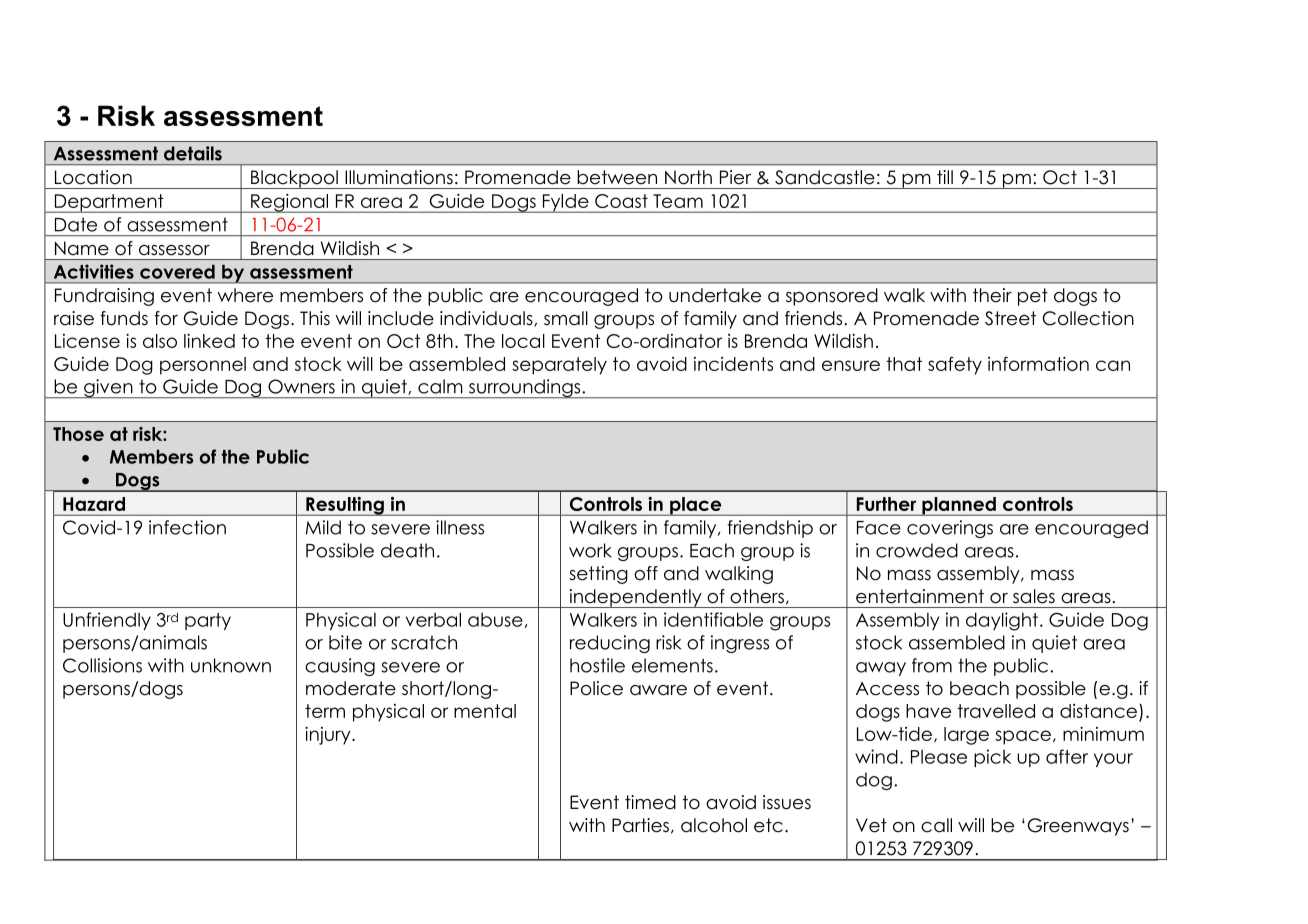 The width and height of the screenshot is (1308, 924). I want to click on unknown, so click(231, 665).
